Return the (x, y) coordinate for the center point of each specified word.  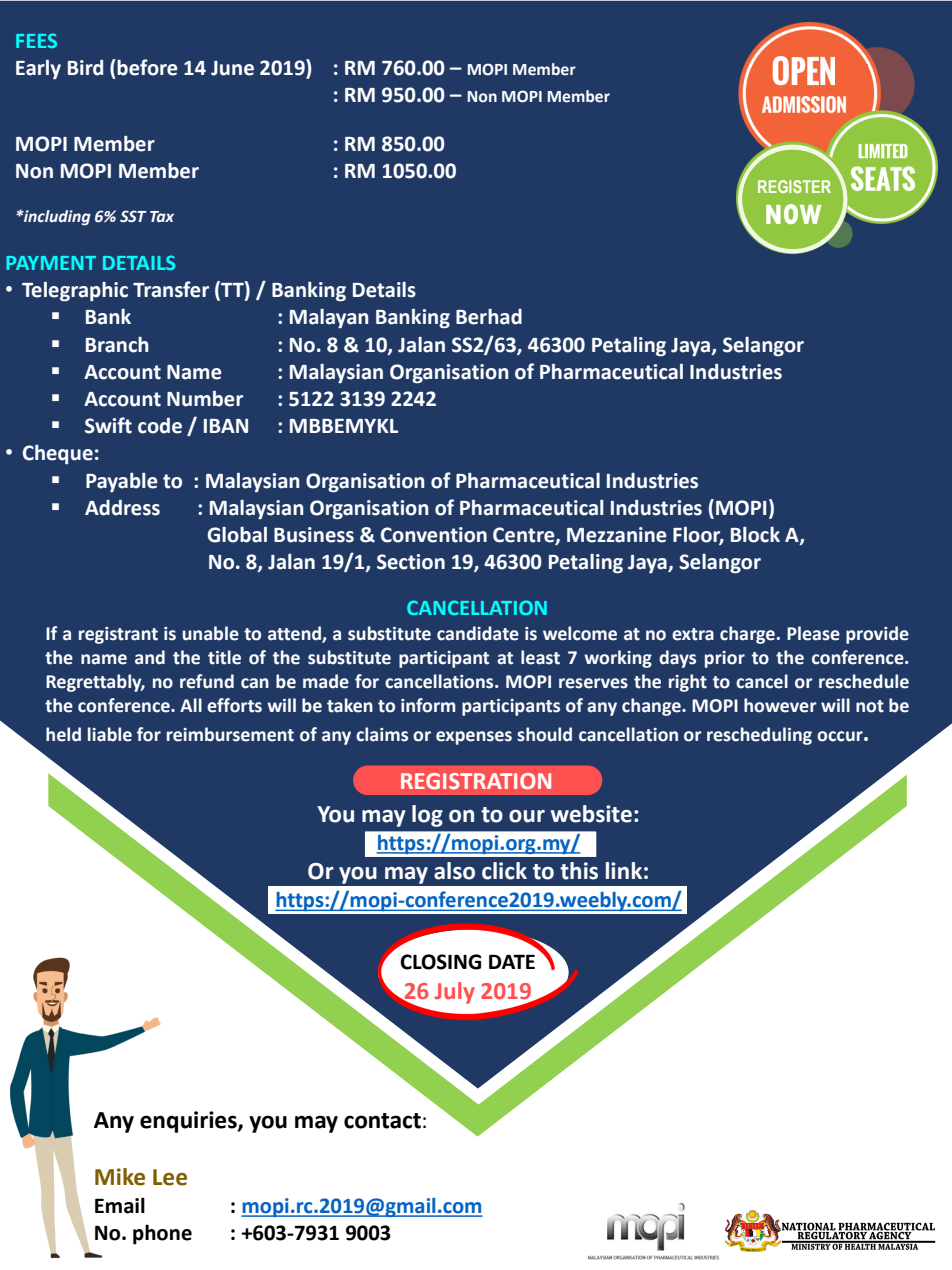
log (427, 816)
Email (120, 1205)
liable (110, 734)
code (160, 426)
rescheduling (759, 736)
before (147, 67)
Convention (434, 535)
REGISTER (794, 186)
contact (382, 1121)
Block (755, 535)
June (232, 68)
